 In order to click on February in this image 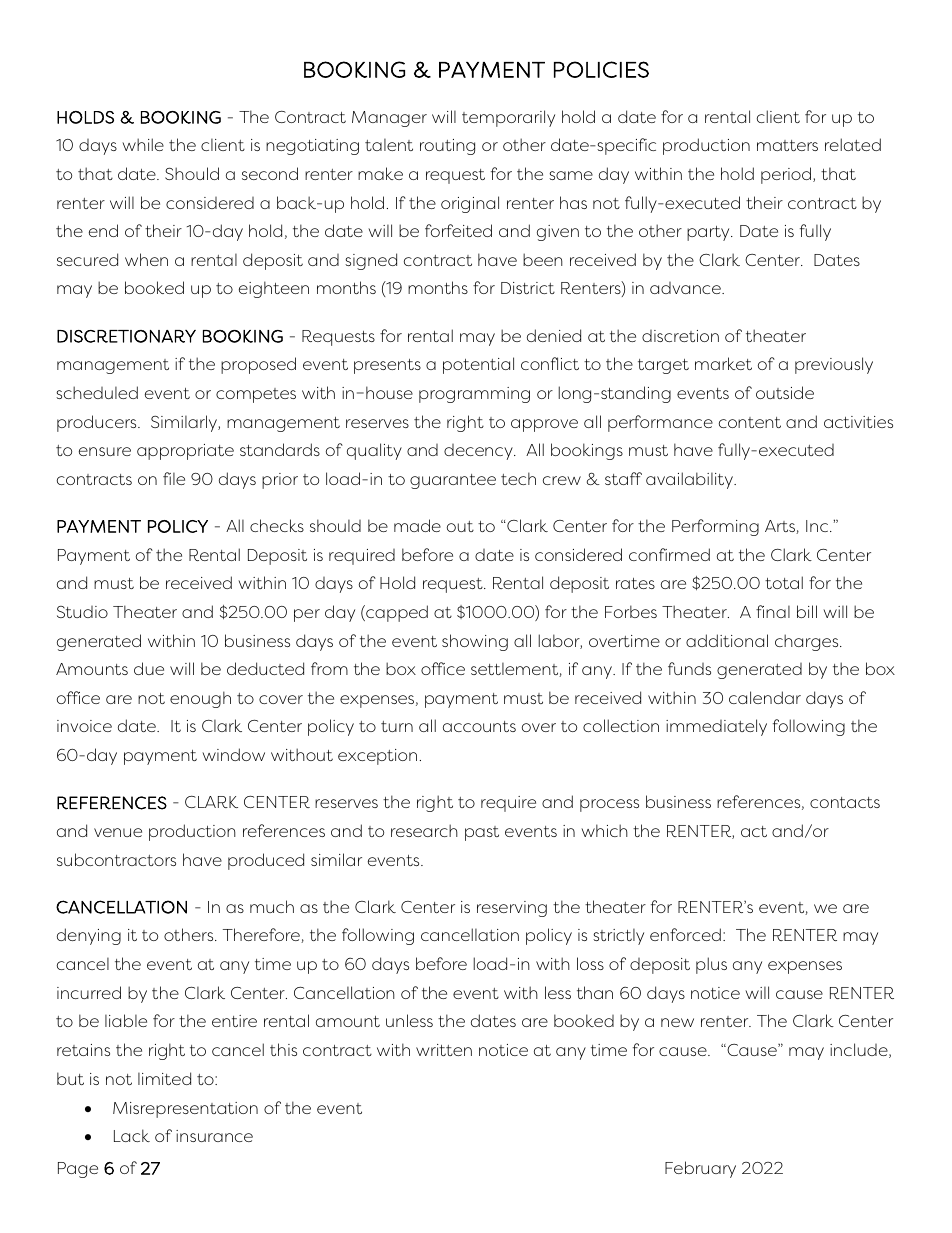, I will do `click(700, 1169)`.
